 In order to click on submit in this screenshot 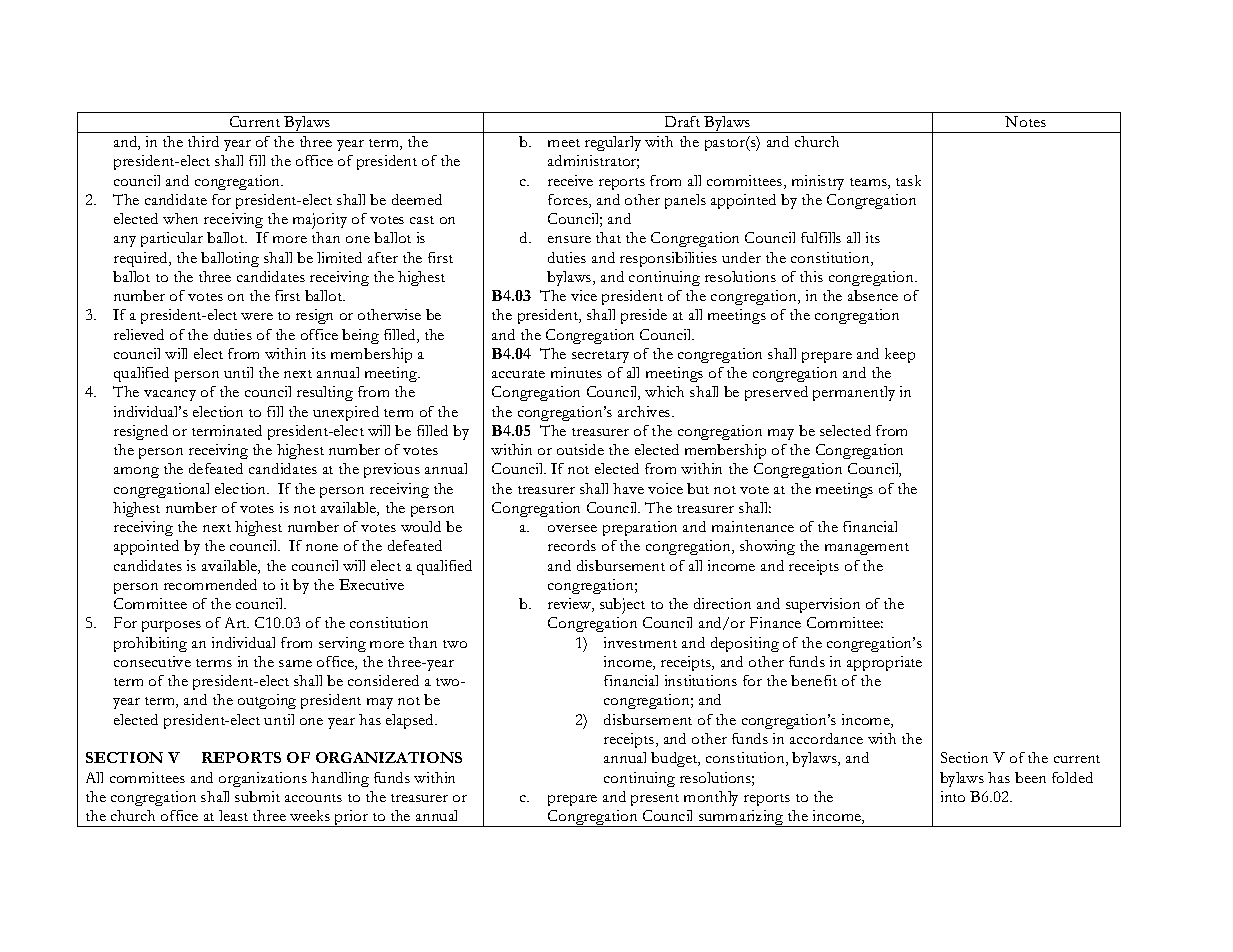, I will do `click(257, 796)`.
